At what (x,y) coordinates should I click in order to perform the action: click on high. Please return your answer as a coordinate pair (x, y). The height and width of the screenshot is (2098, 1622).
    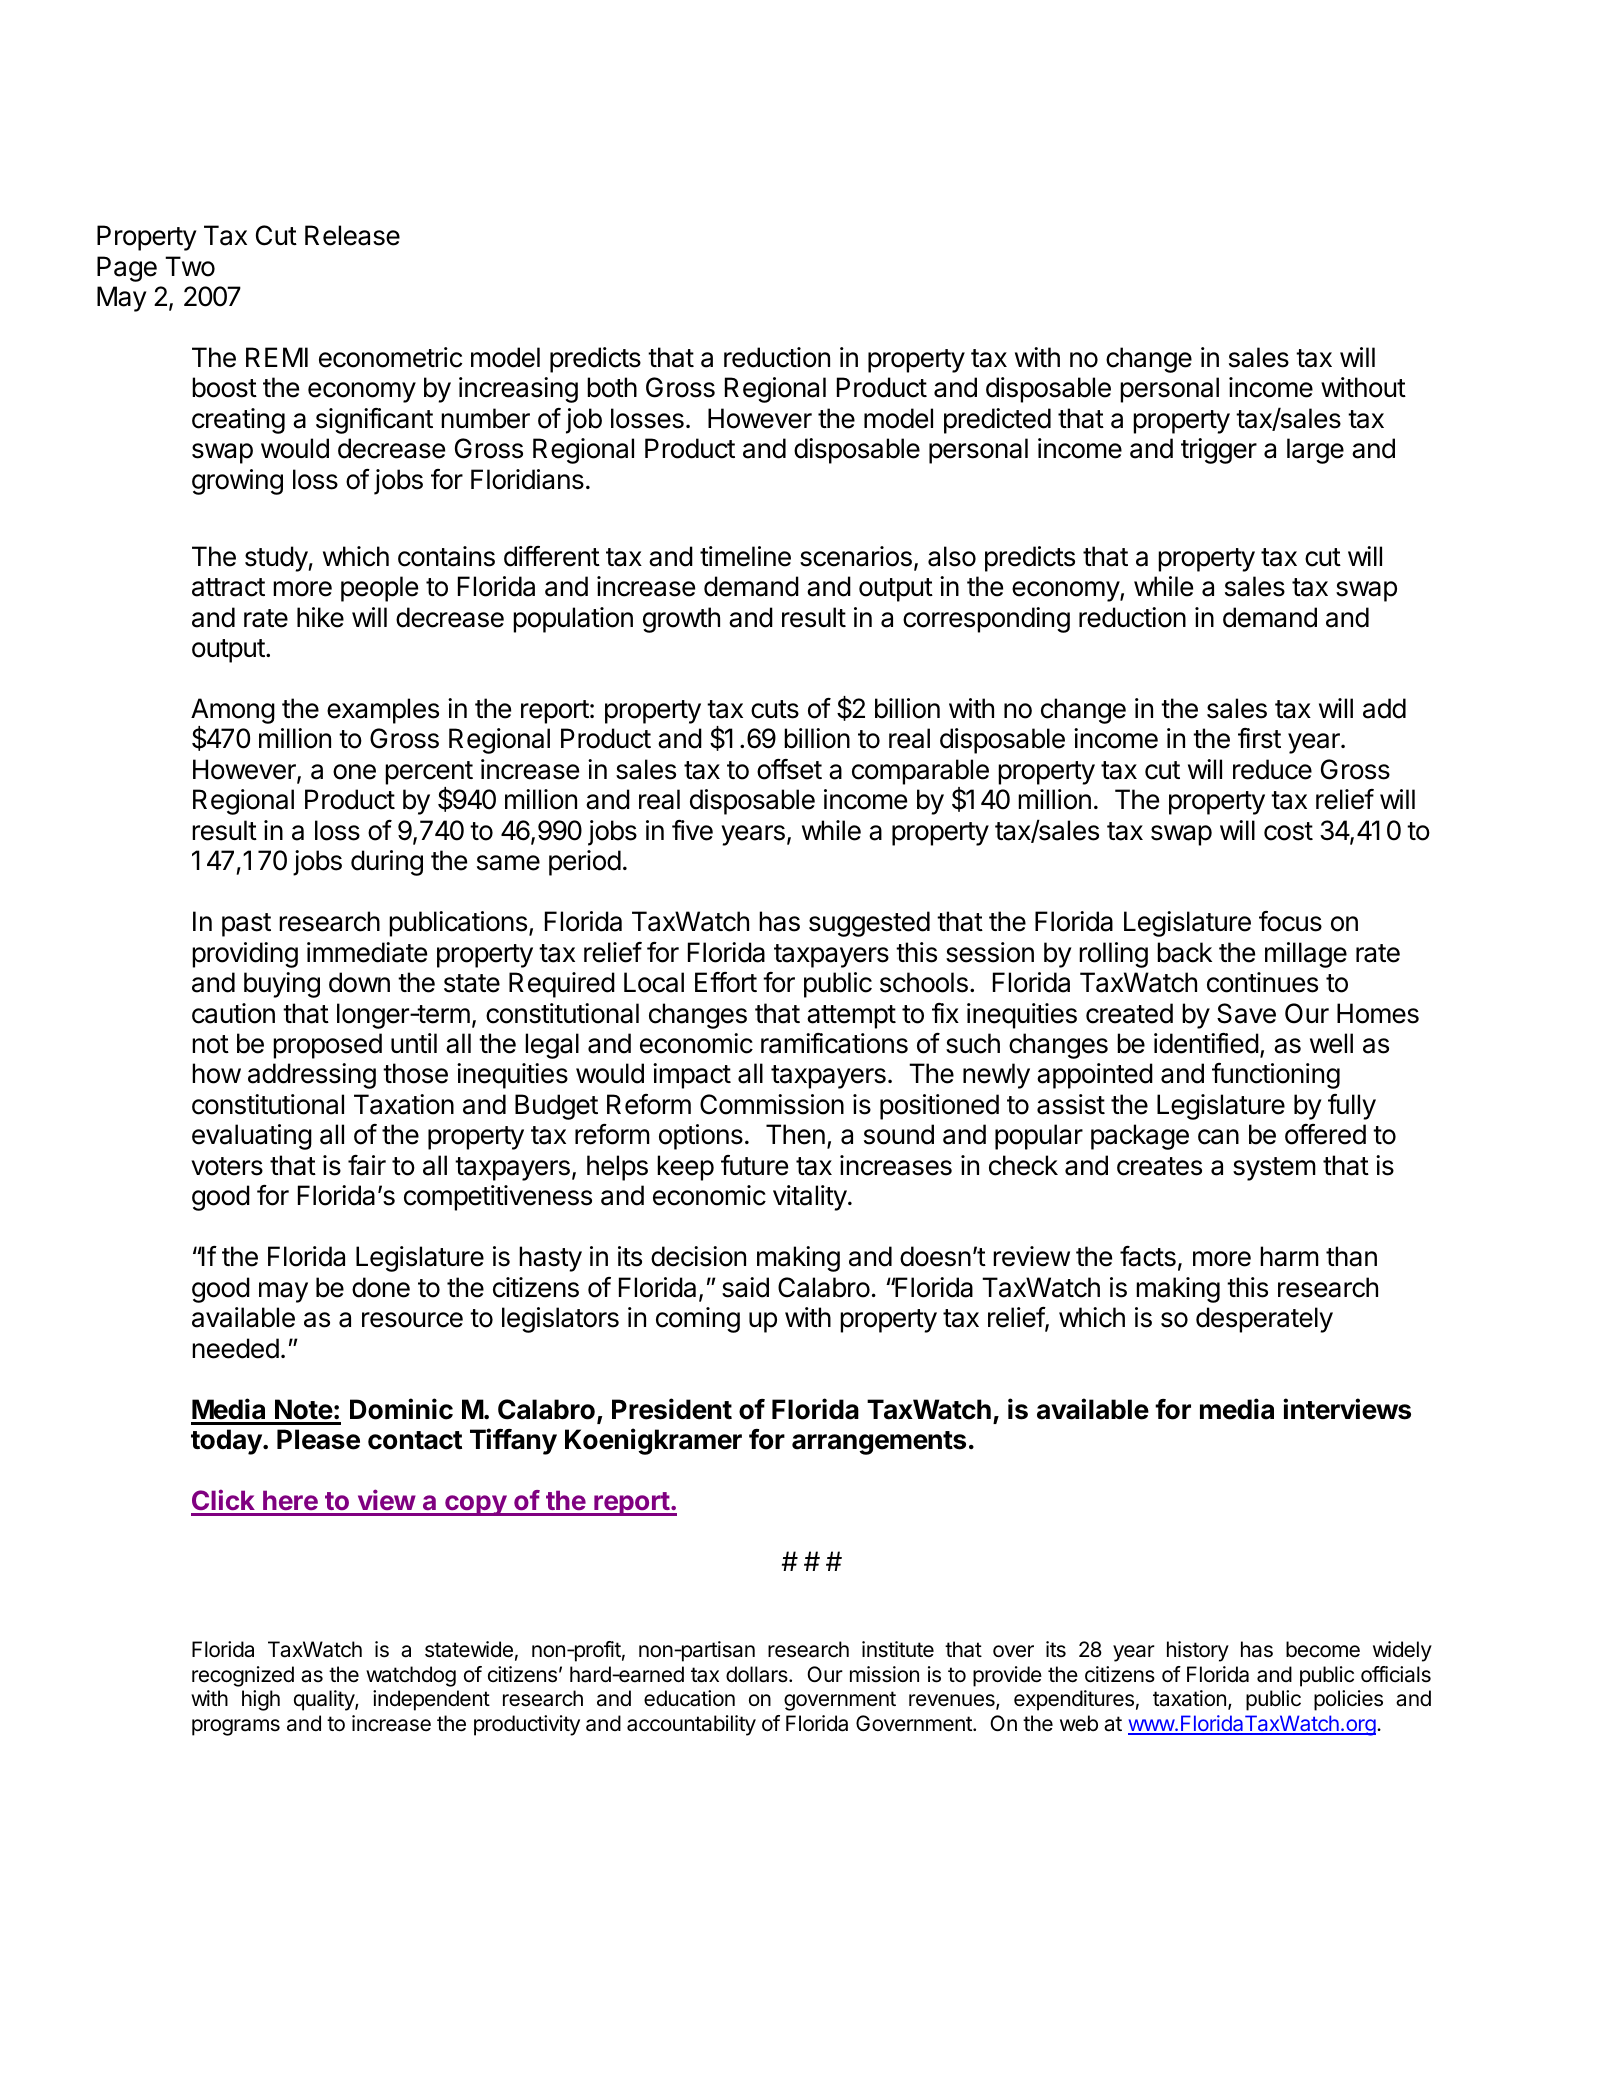
    Looking at the image, I should click on (261, 1700).
